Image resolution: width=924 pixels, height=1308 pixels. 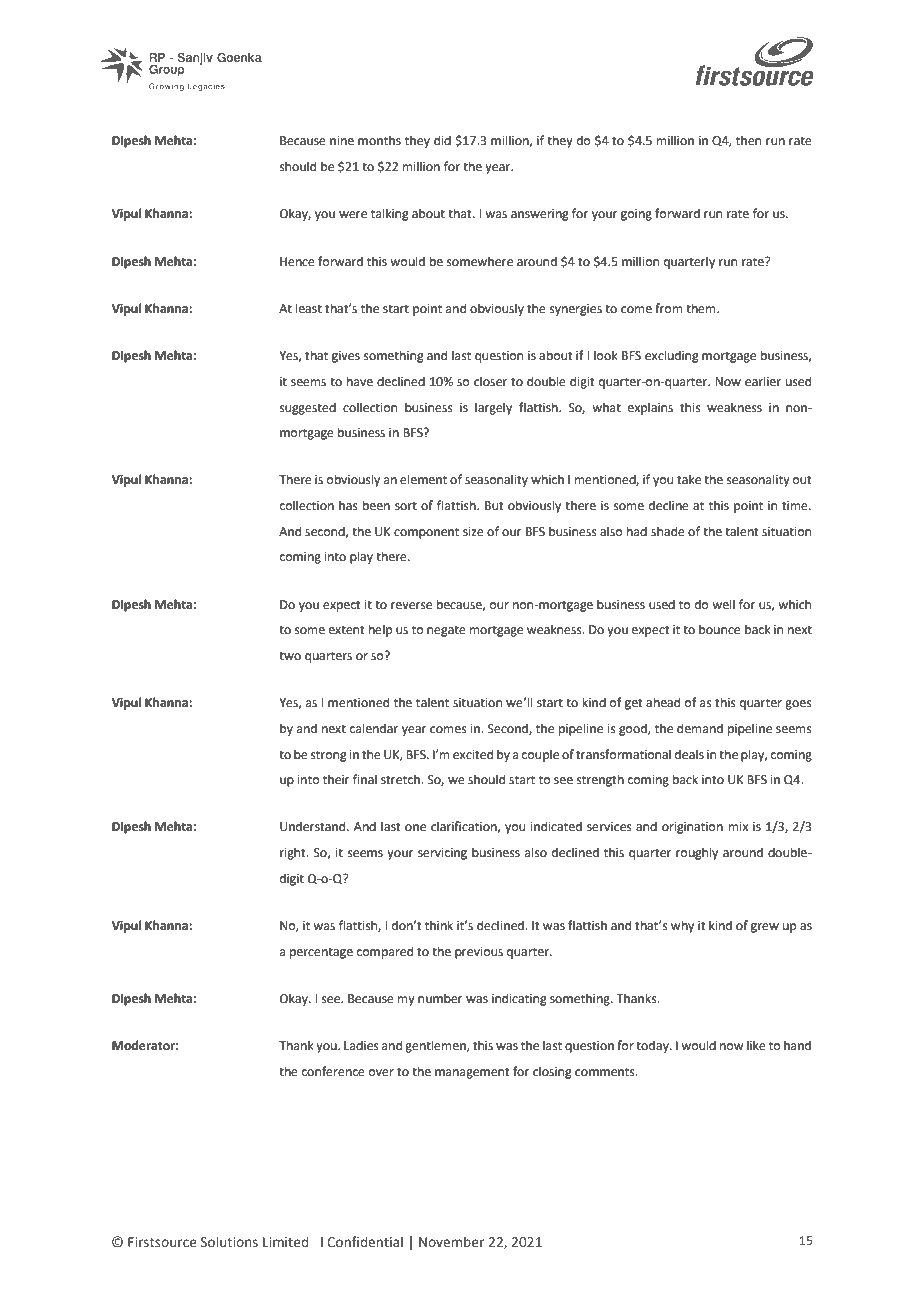 What do you see at coordinates (290, 656) in the screenshot?
I see `two` at bounding box center [290, 656].
